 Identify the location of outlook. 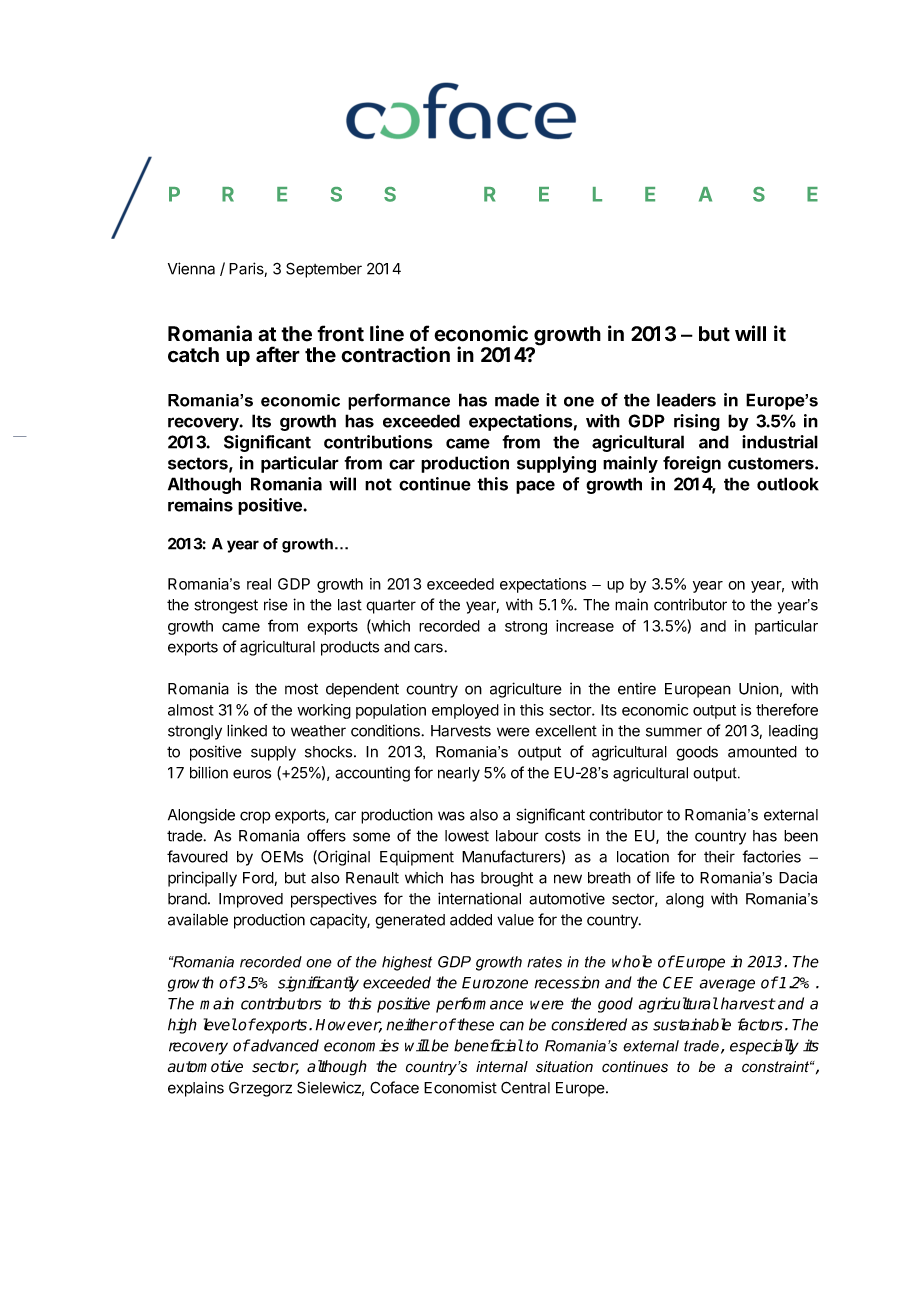
(788, 484).
